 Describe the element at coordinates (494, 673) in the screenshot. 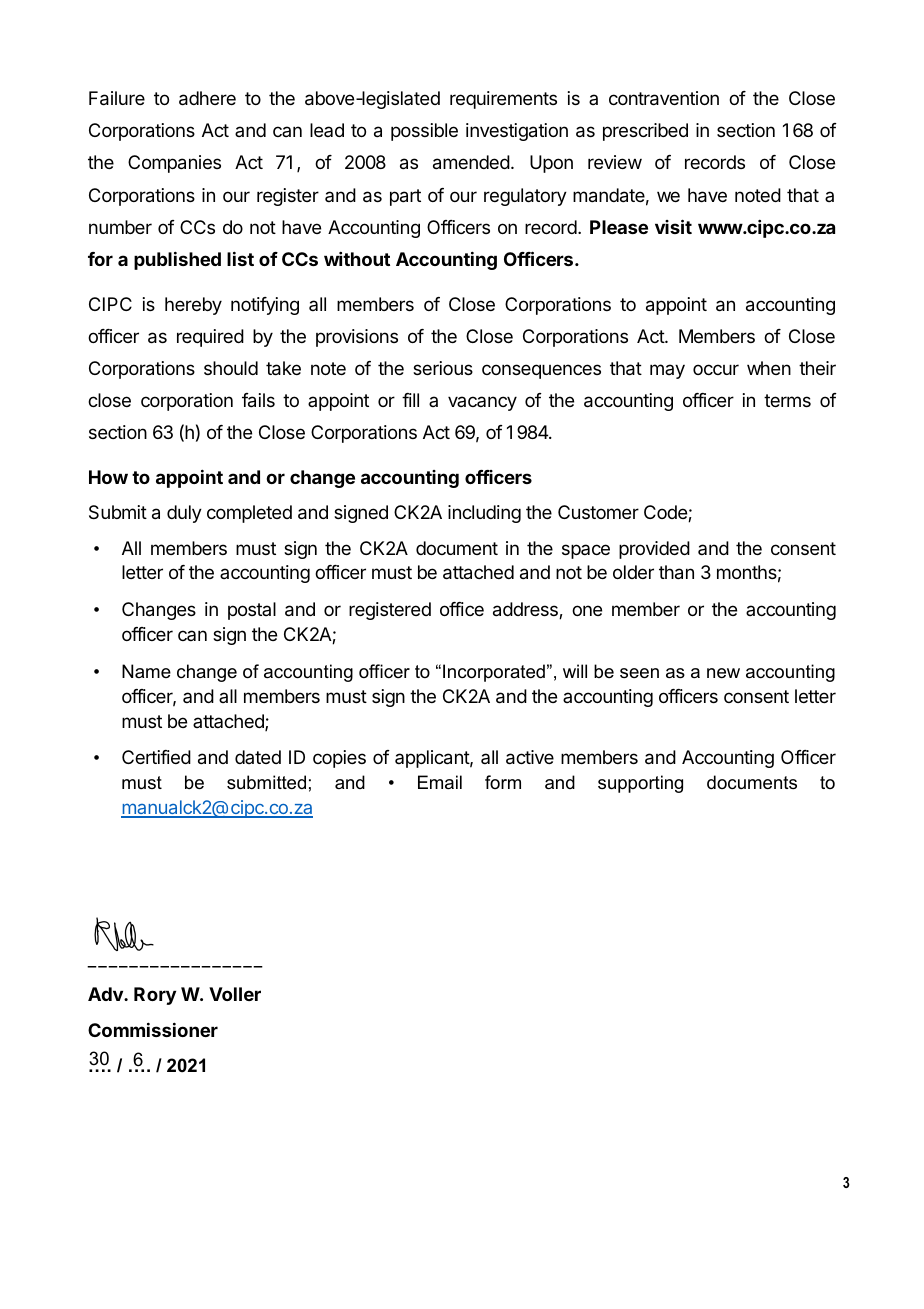

I see `Incorporated` at that location.
